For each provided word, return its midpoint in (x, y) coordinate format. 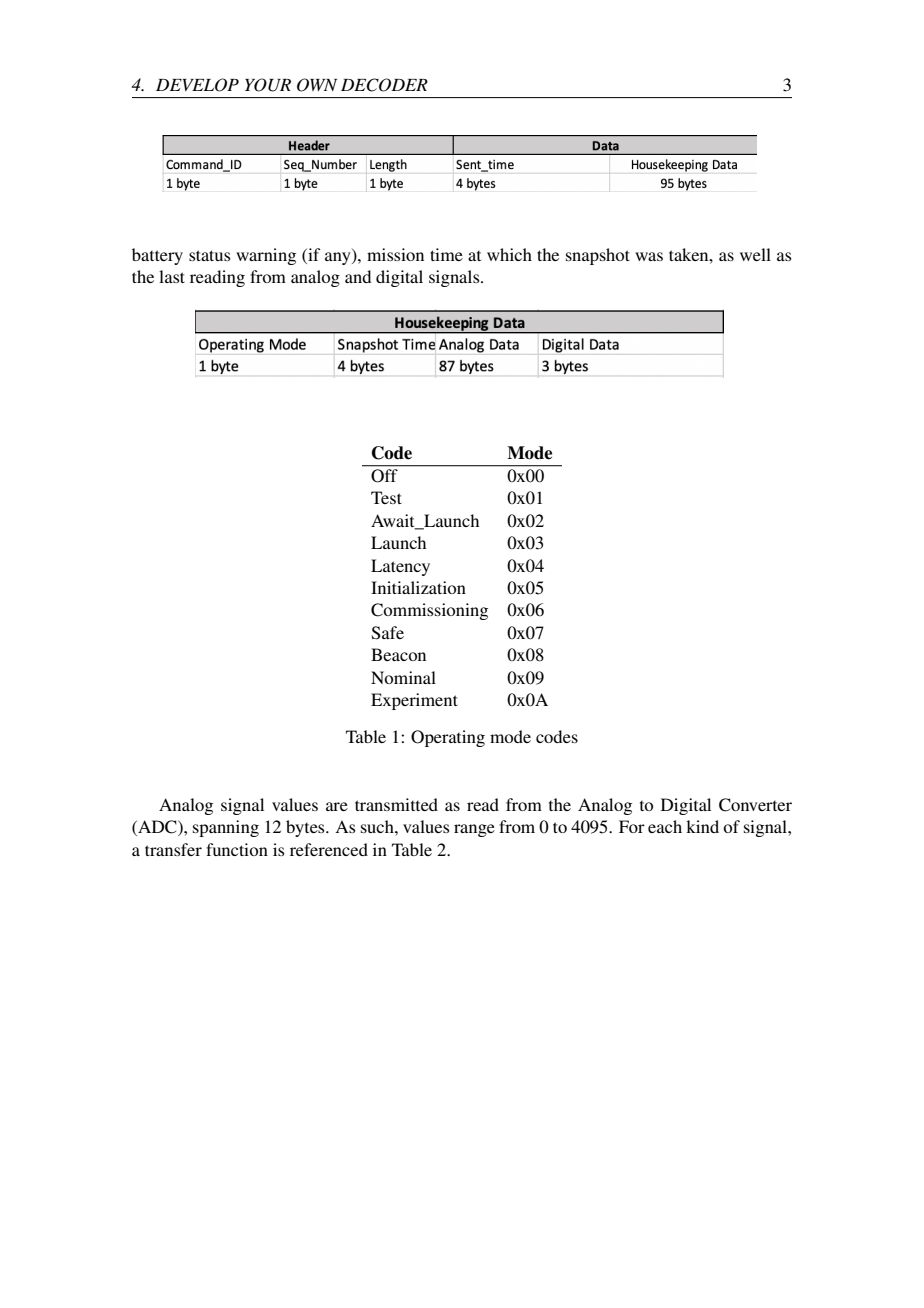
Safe (388, 633)
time (446, 254)
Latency (400, 567)
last (172, 276)
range (474, 830)
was (649, 256)
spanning (226, 828)
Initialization (418, 587)
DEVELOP (197, 85)
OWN (317, 85)
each (665, 826)
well (755, 254)
